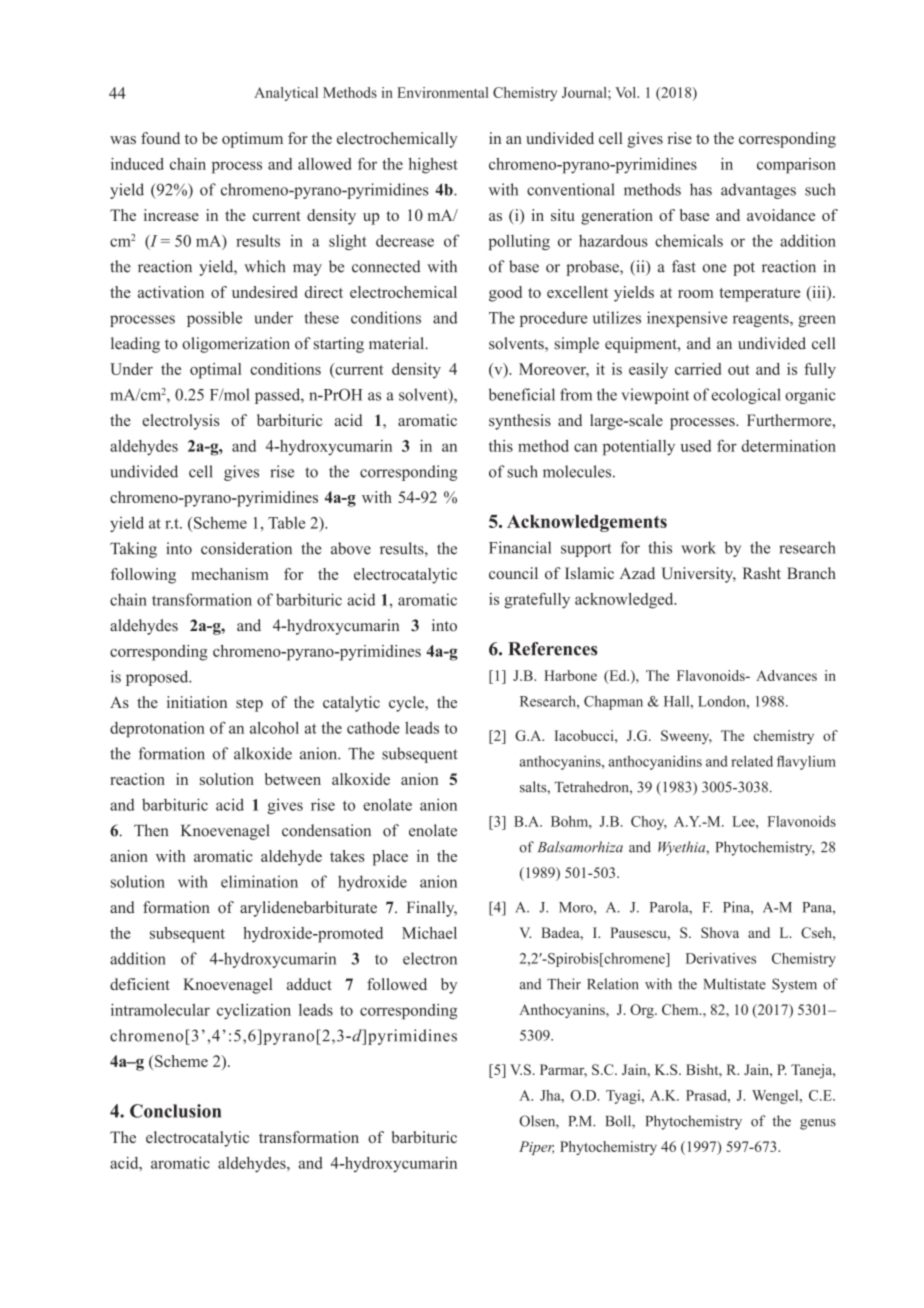 Image resolution: width=924 pixels, height=1308 pixels. Describe the element at coordinates (160, 138) in the image. I see `found` at that location.
